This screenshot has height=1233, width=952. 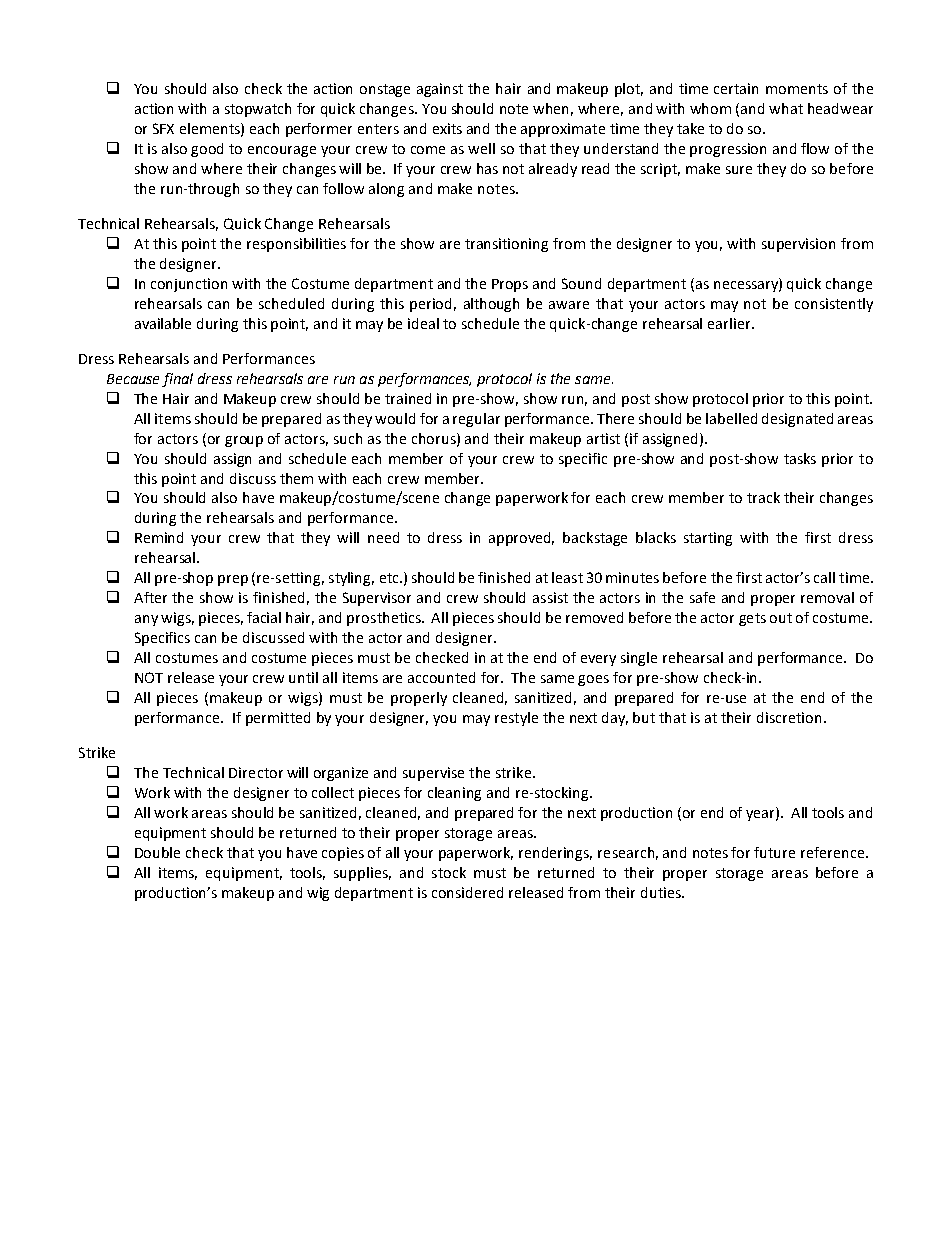 I want to click on approved, so click(x=521, y=539).
